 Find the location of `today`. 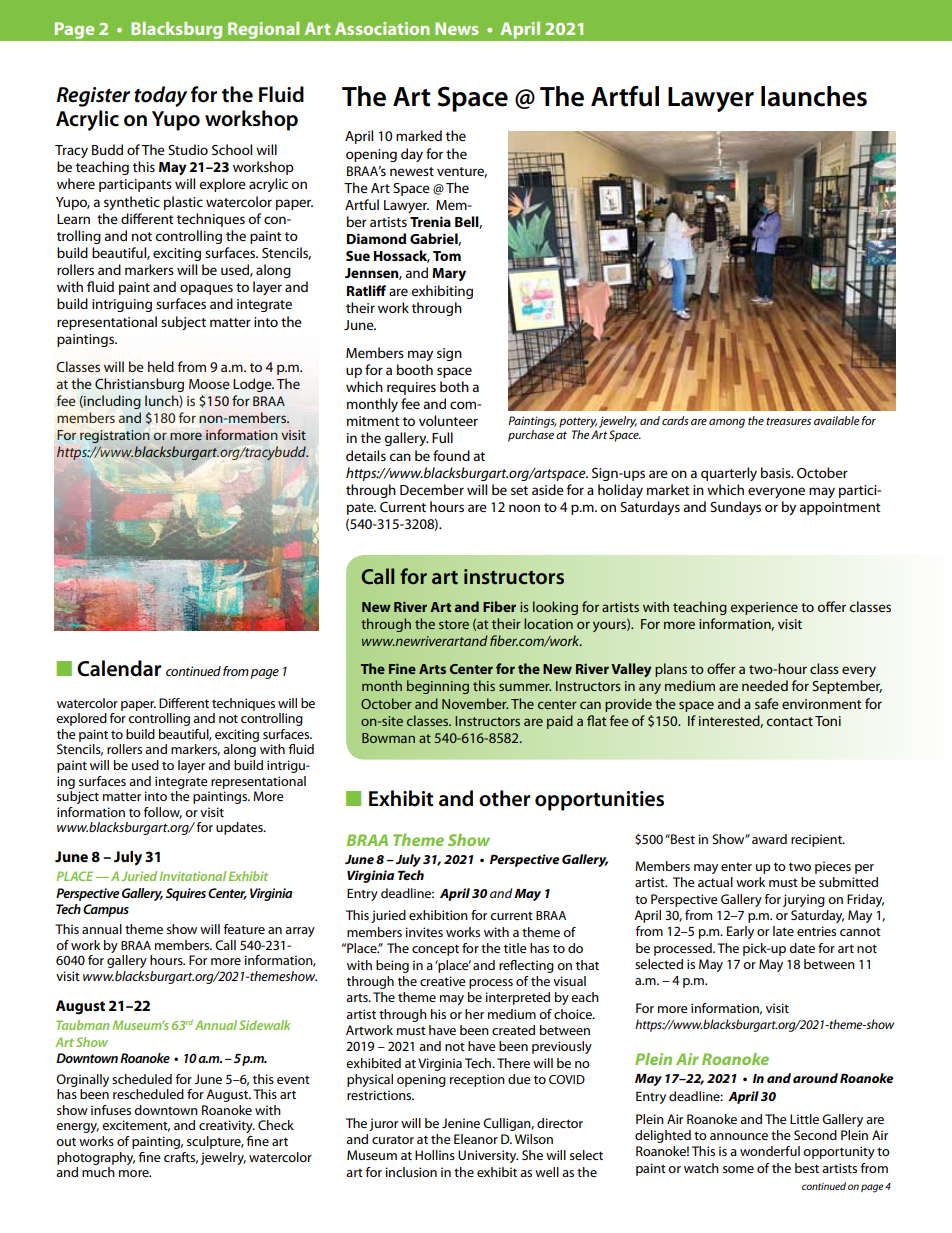

today is located at coordinates (160, 96).
